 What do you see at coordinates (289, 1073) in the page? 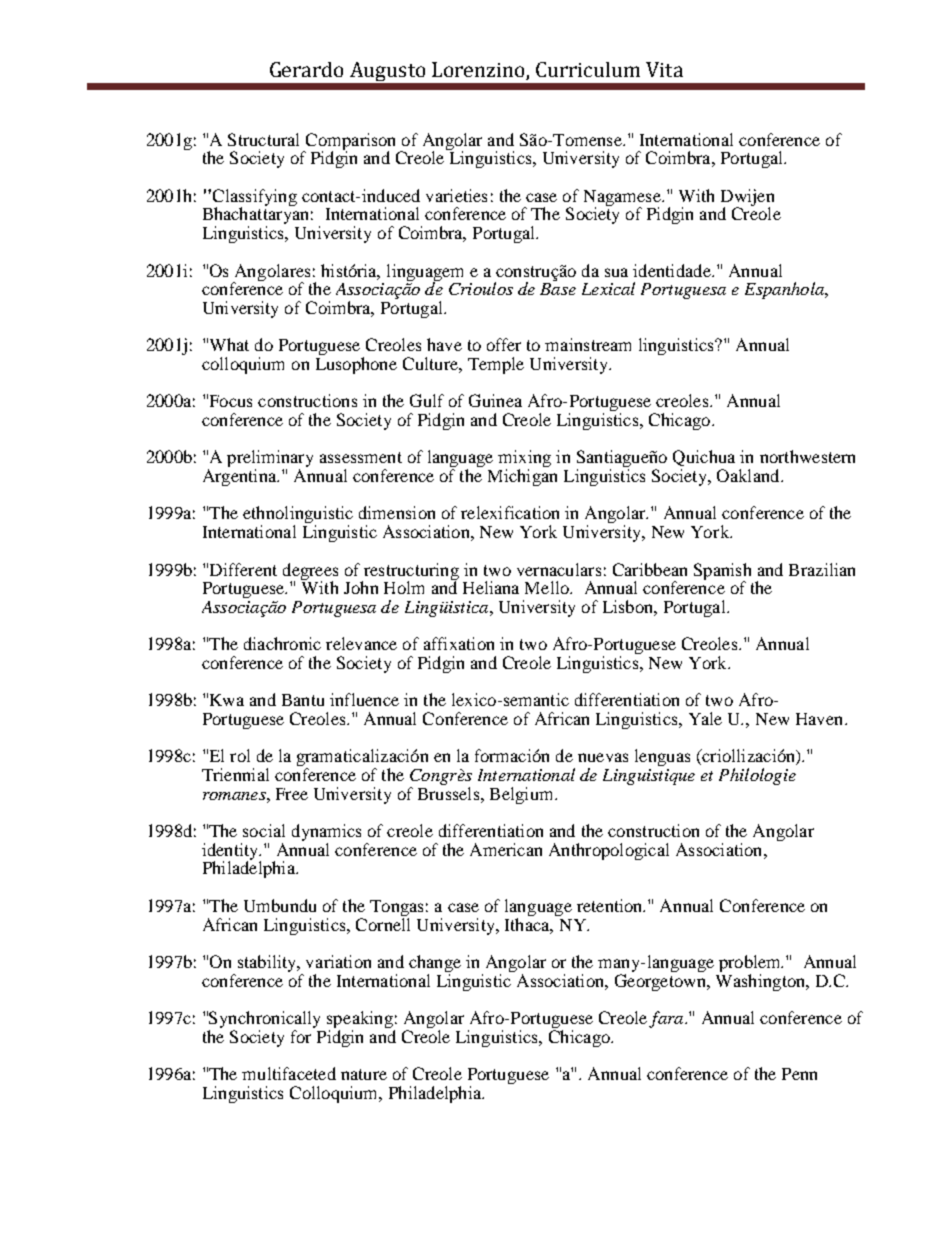
I see `multifaceted` at bounding box center [289, 1073].
